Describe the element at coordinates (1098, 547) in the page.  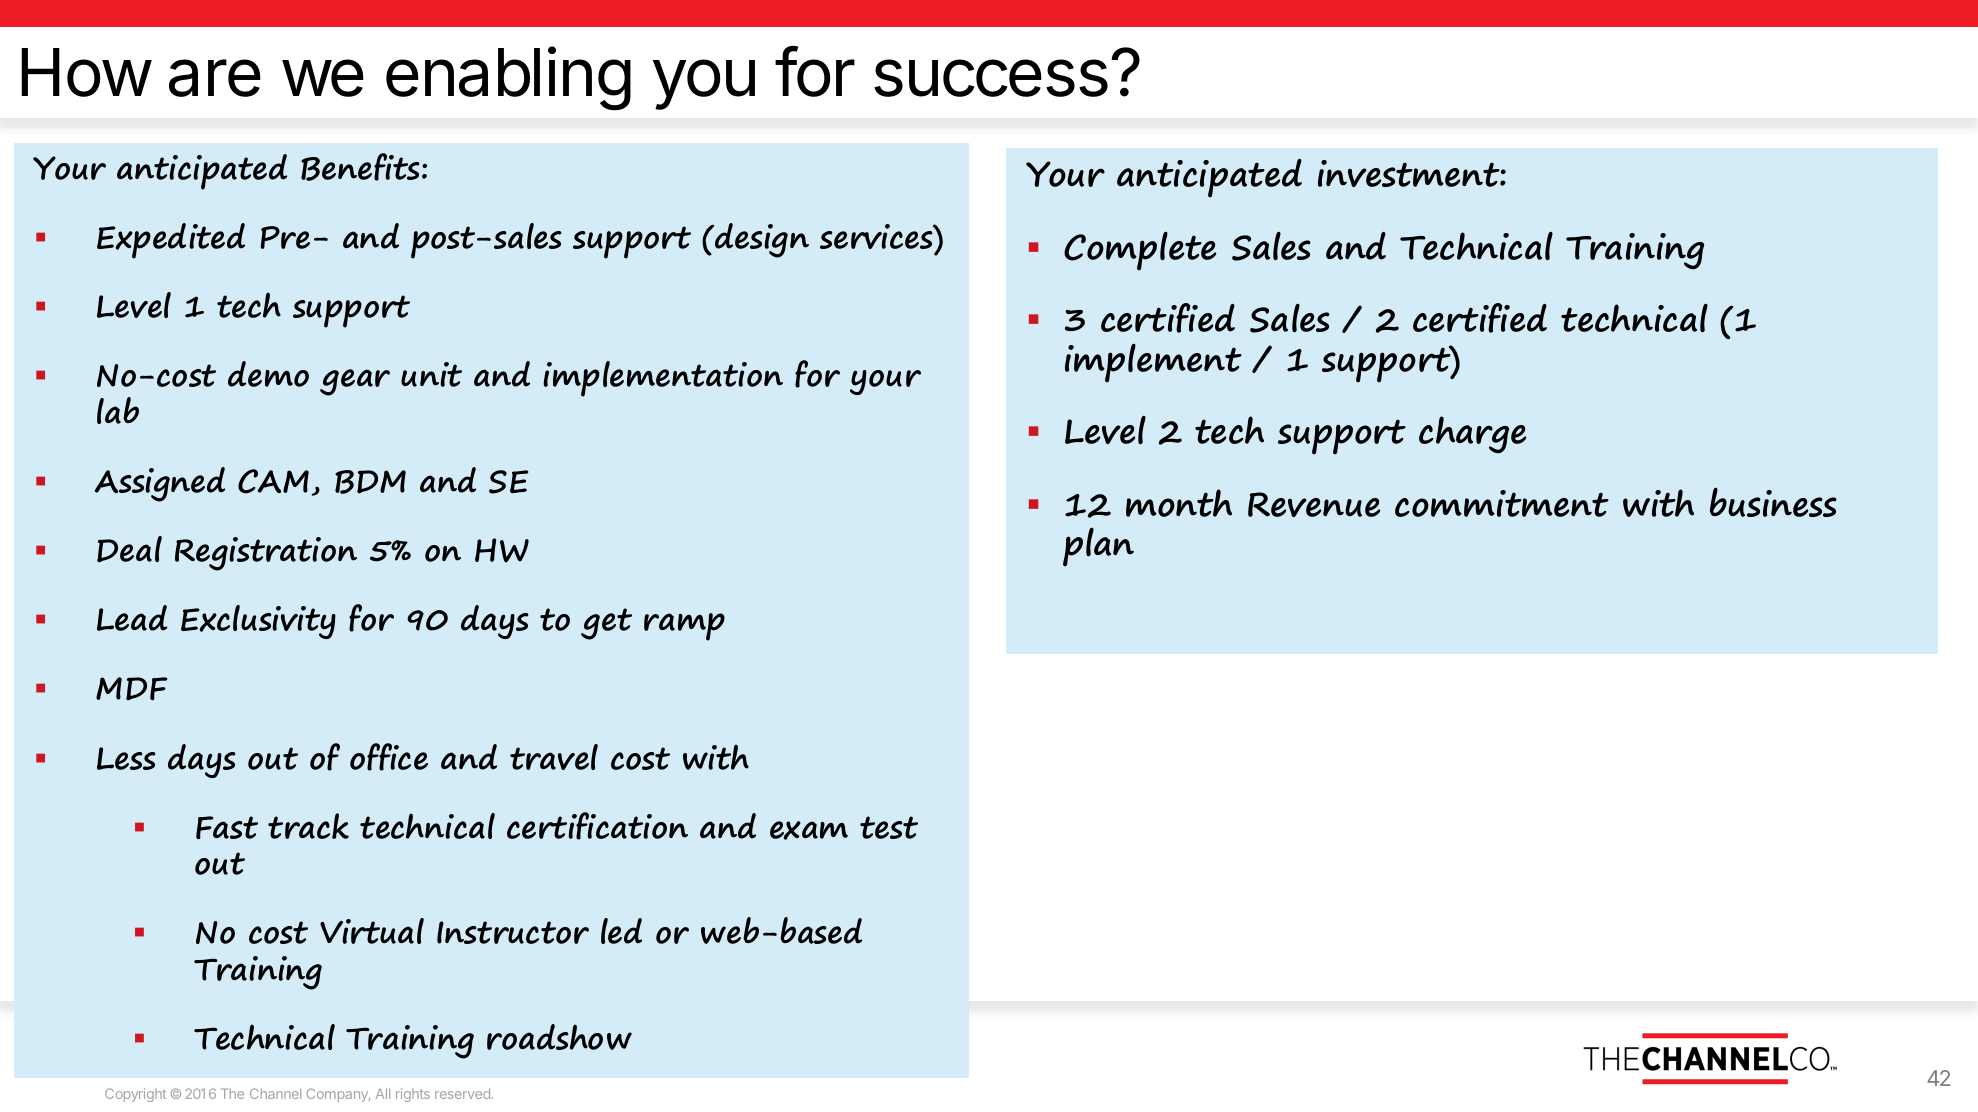
I see `plan` at that location.
